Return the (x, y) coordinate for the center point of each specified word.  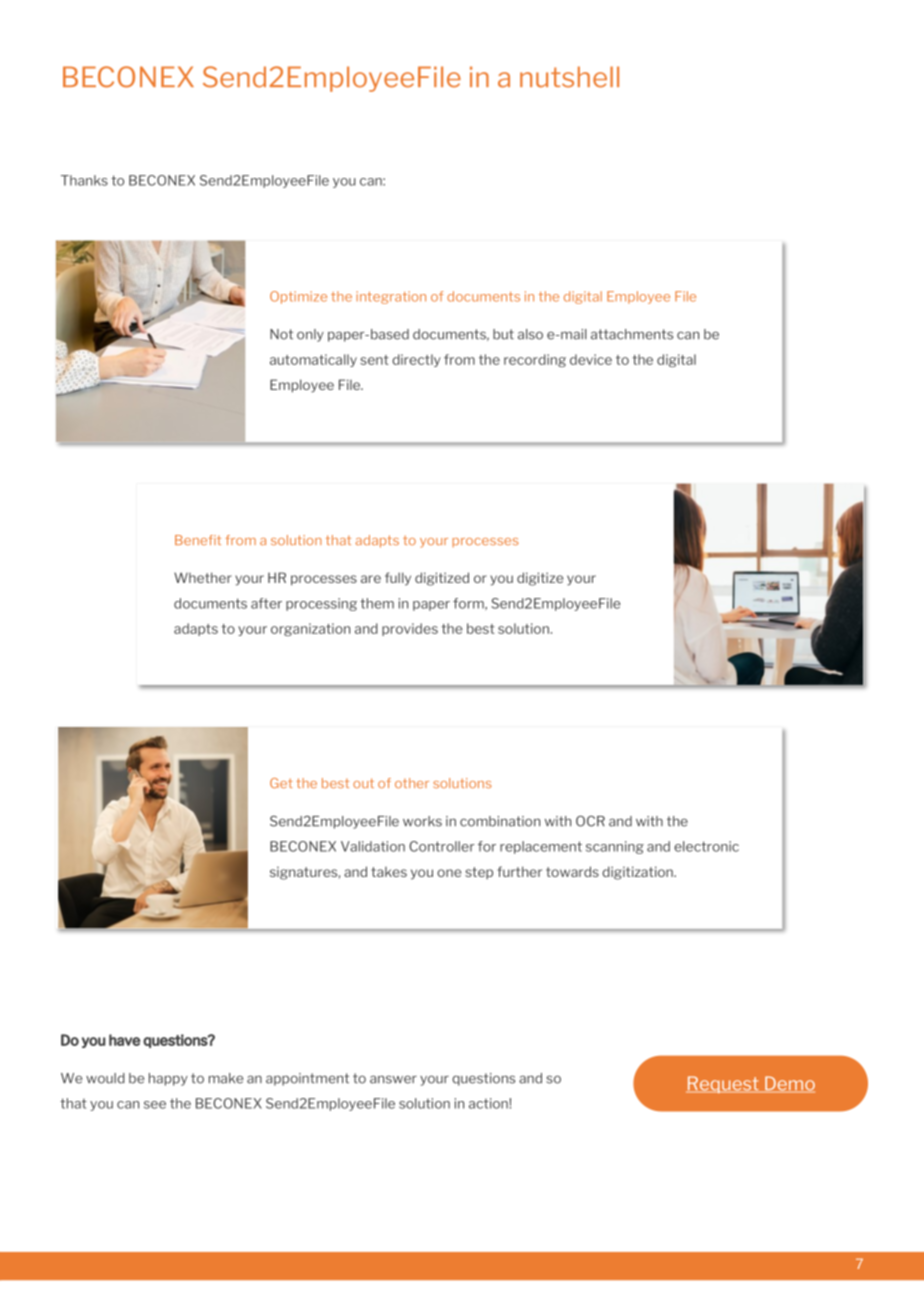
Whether (203, 577)
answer (393, 1079)
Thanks (84, 180)
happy (168, 1079)
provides (410, 629)
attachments (632, 334)
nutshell (569, 77)
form (469, 604)
